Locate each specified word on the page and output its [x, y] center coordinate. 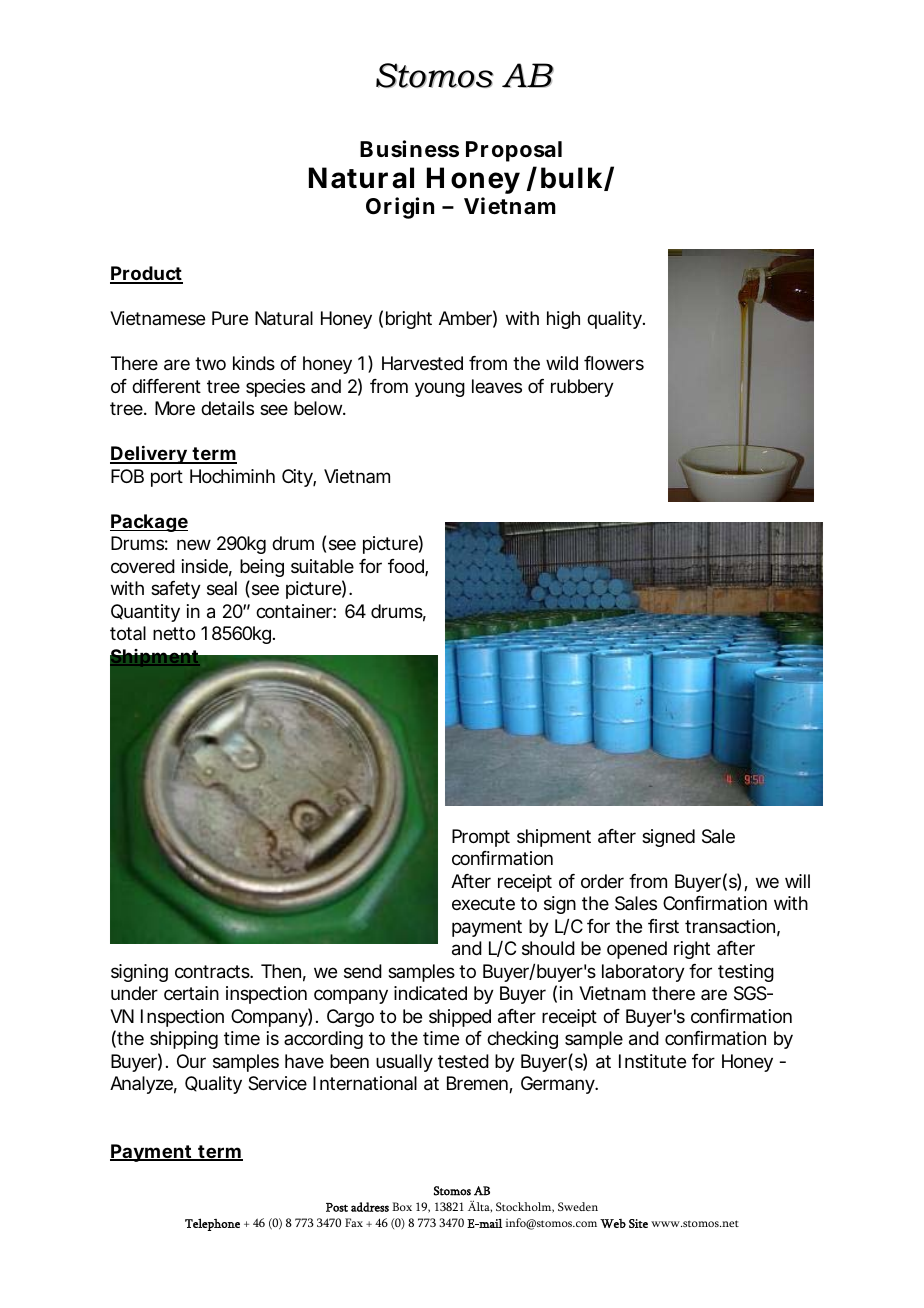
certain [191, 993]
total [128, 633]
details [227, 408]
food [407, 567]
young [440, 389]
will [797, 881]
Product [146, 274]
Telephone [212, 1224]
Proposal [514, 151]
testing [746, 973]
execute [483, 903]
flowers [614, 363]
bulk [573, 179]
